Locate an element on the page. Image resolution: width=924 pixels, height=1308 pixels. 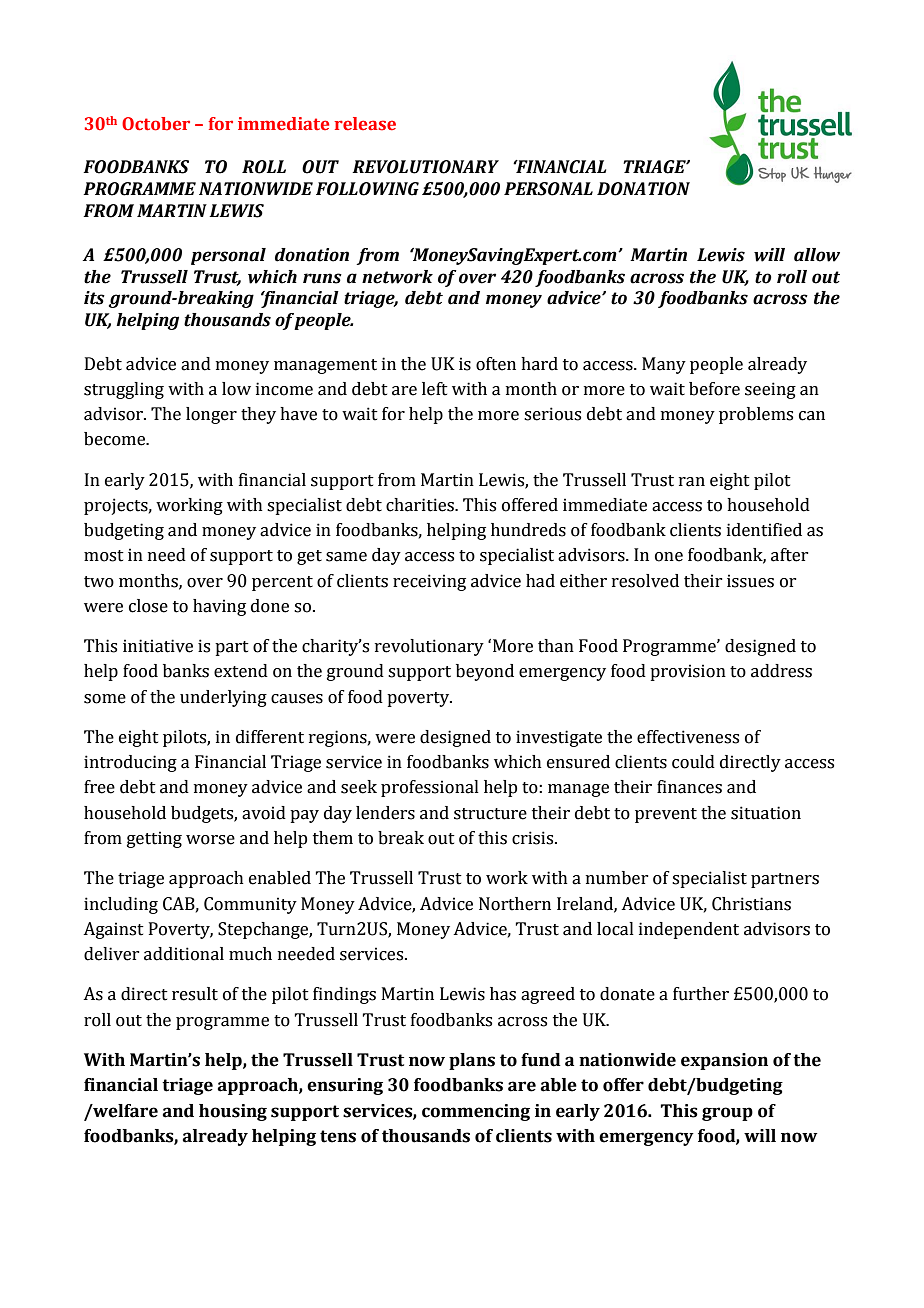
commencing is located at coordinates (476, 1112).
